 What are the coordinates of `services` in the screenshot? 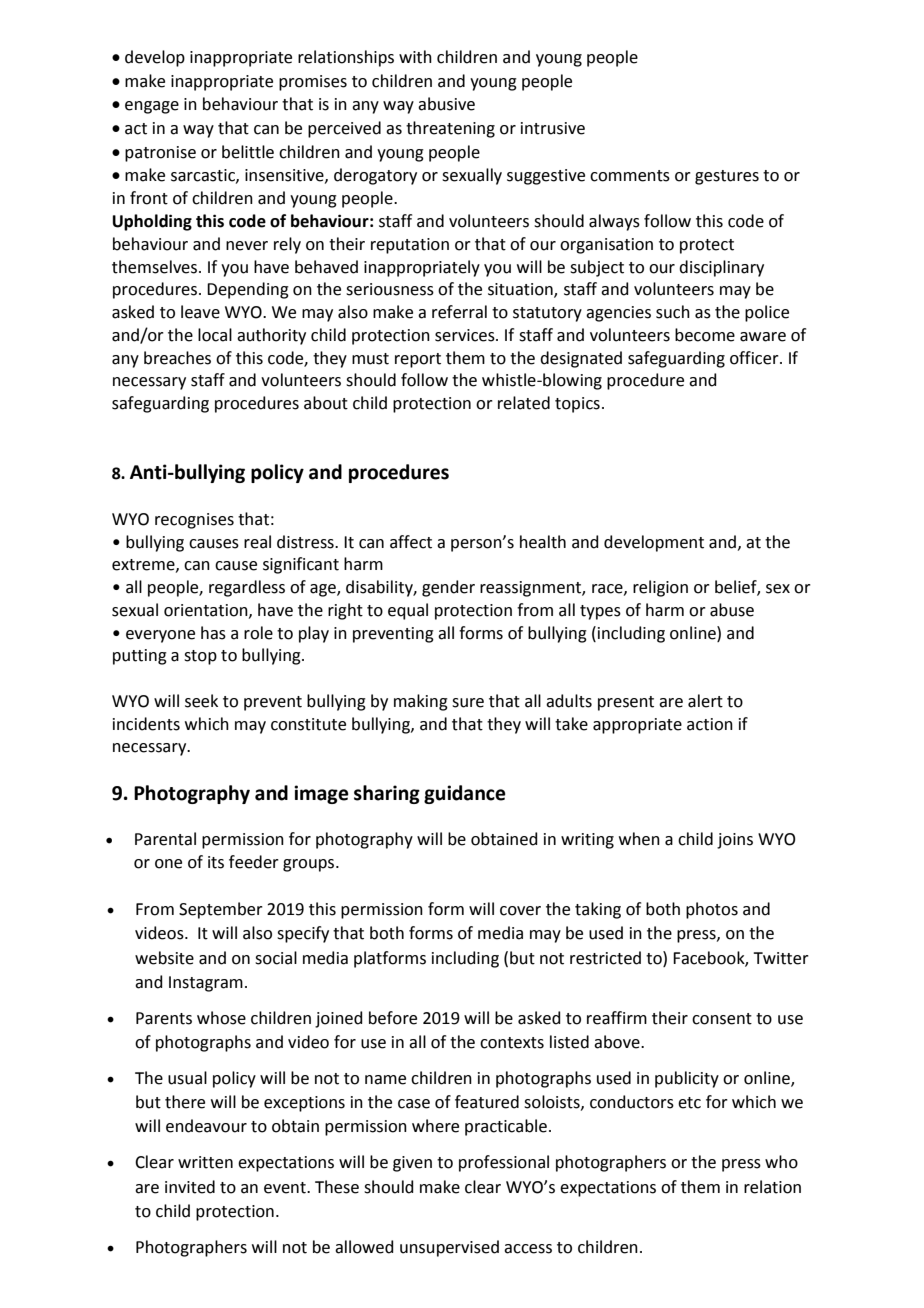 It's located at (466, 335).
